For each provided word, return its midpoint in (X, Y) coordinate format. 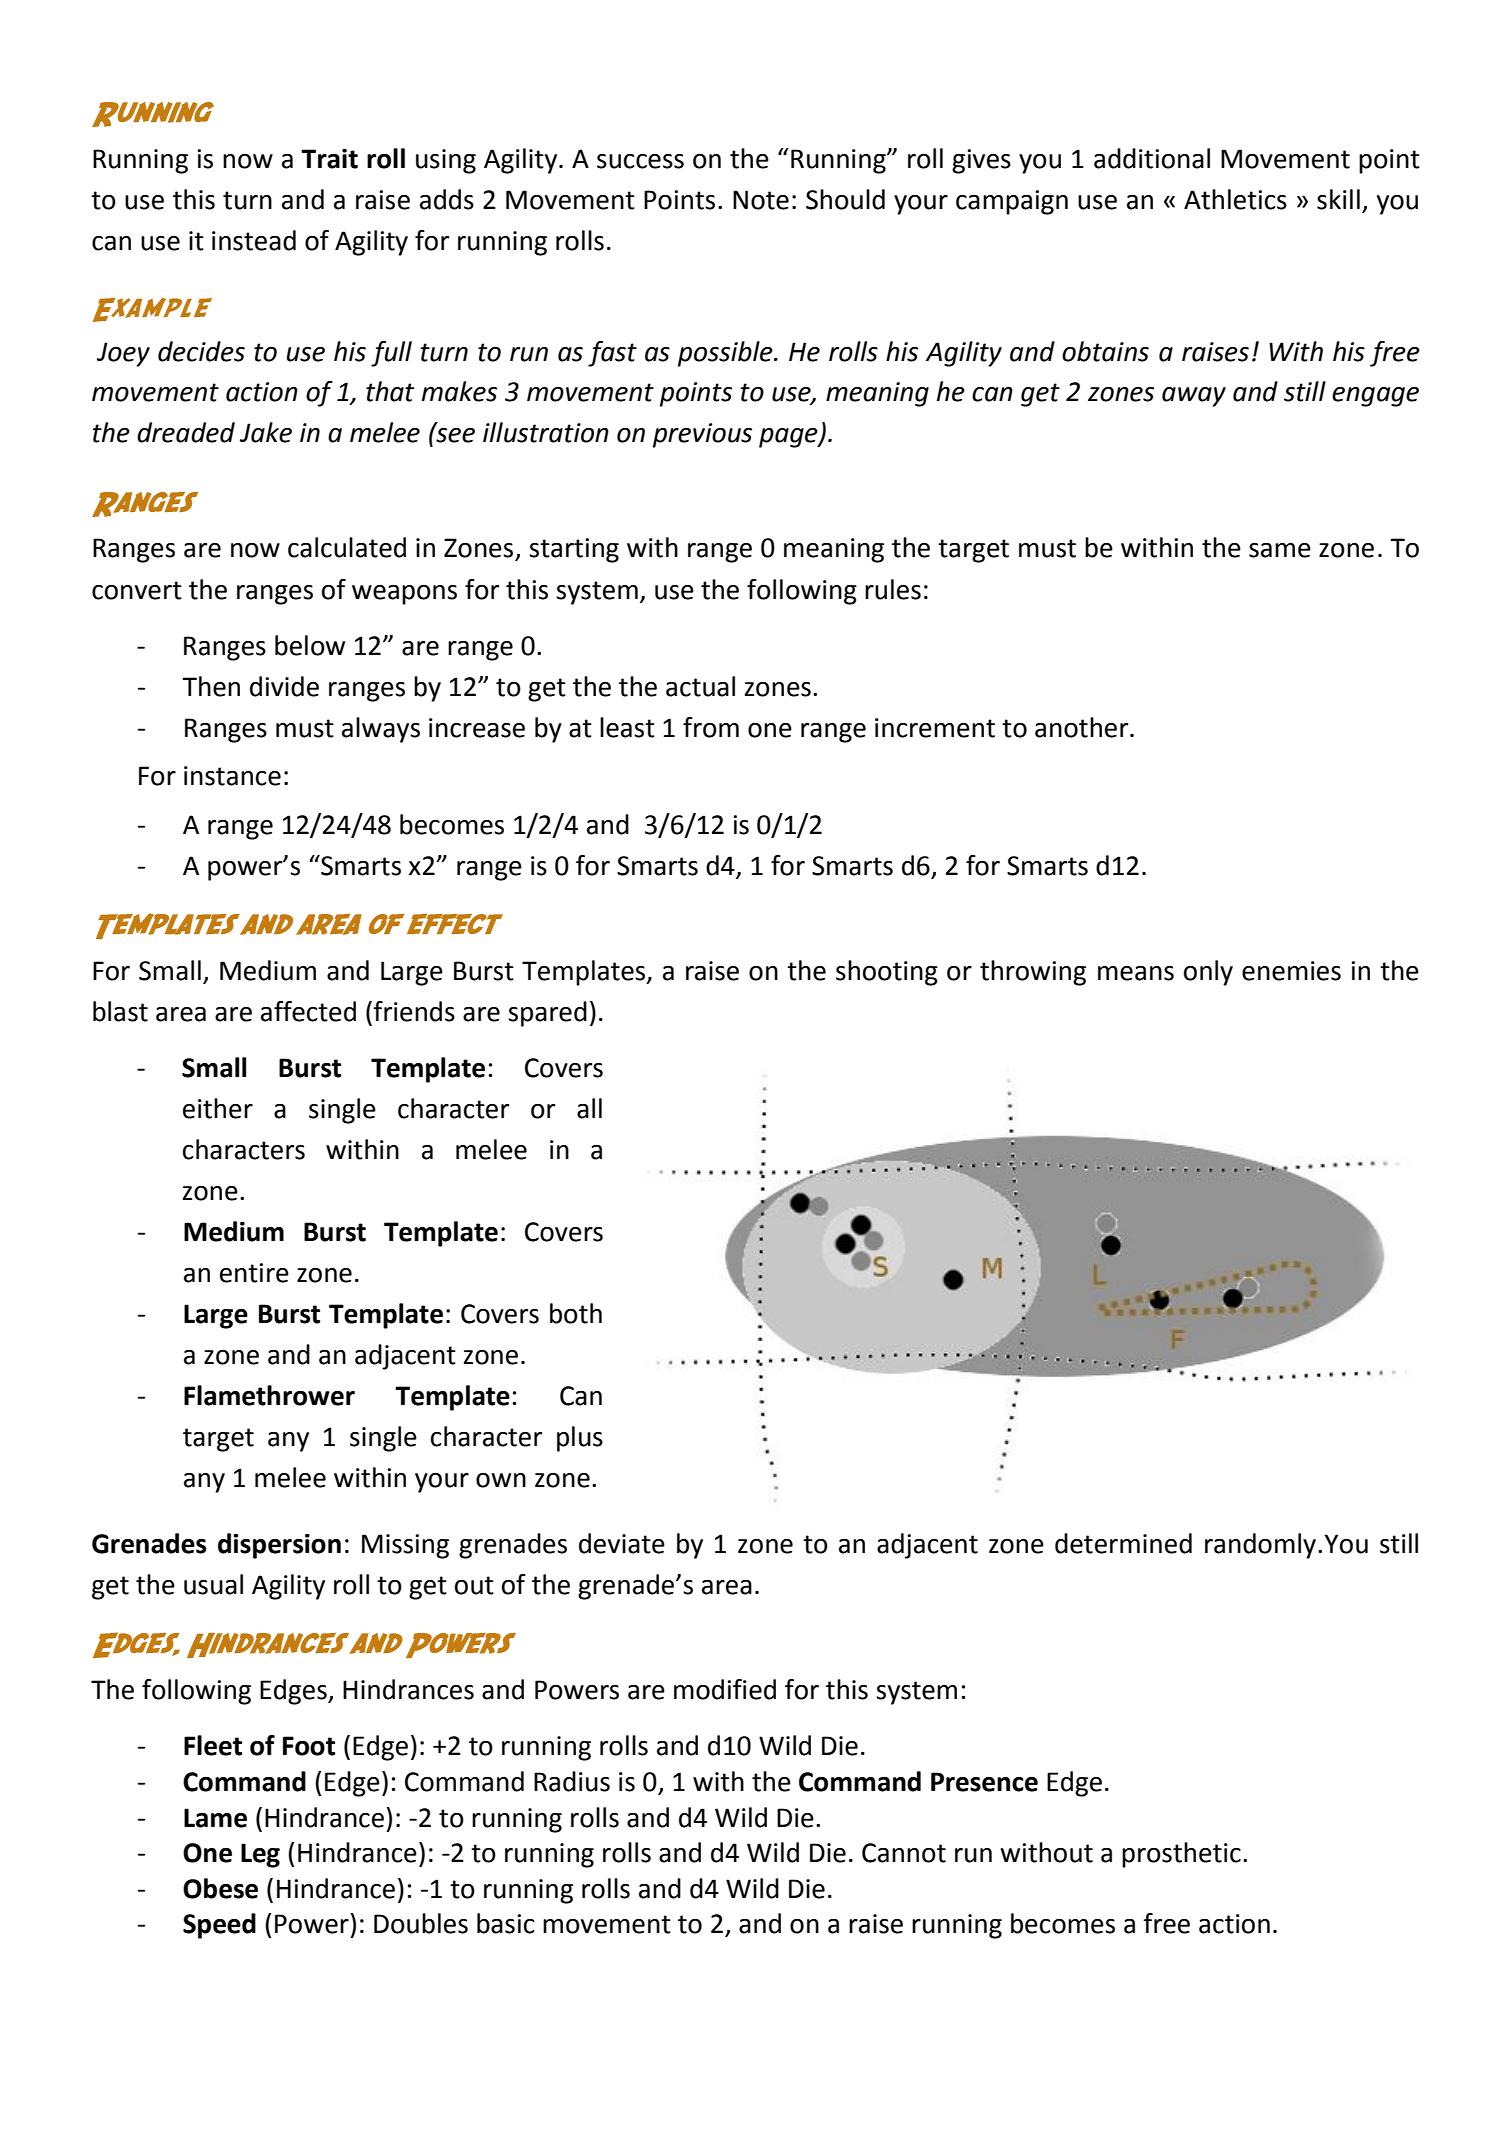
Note (761, 200)
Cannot (904, 1853)
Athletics (1235, 199)
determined (1123, 1543)
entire (254, 1273)
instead (254, 240)
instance (232, 776)
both (576, 1313)
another (1083, 727)
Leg (260, 1855)
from (711, 727)
